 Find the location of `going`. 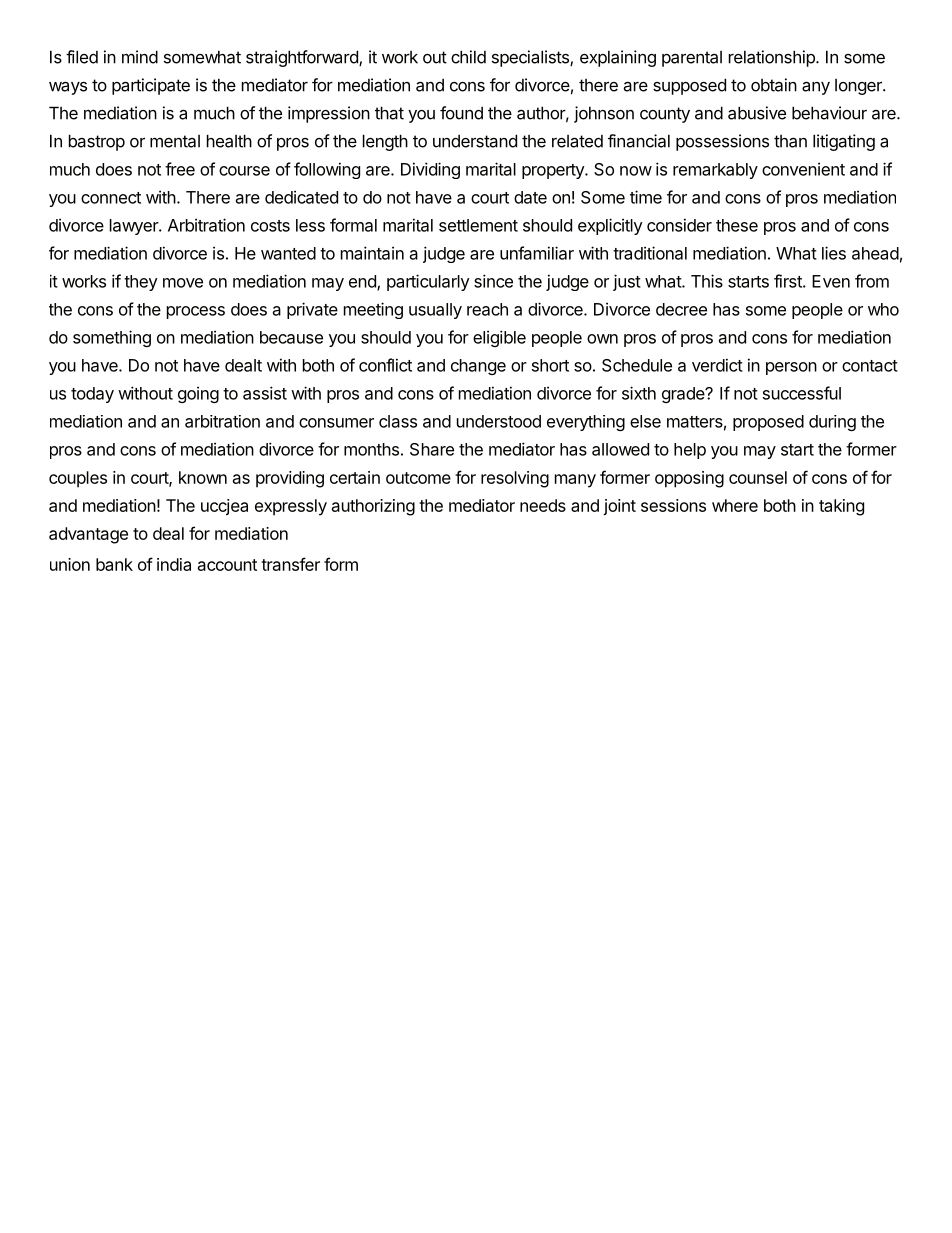

going is located at coordinates (198, 394).
